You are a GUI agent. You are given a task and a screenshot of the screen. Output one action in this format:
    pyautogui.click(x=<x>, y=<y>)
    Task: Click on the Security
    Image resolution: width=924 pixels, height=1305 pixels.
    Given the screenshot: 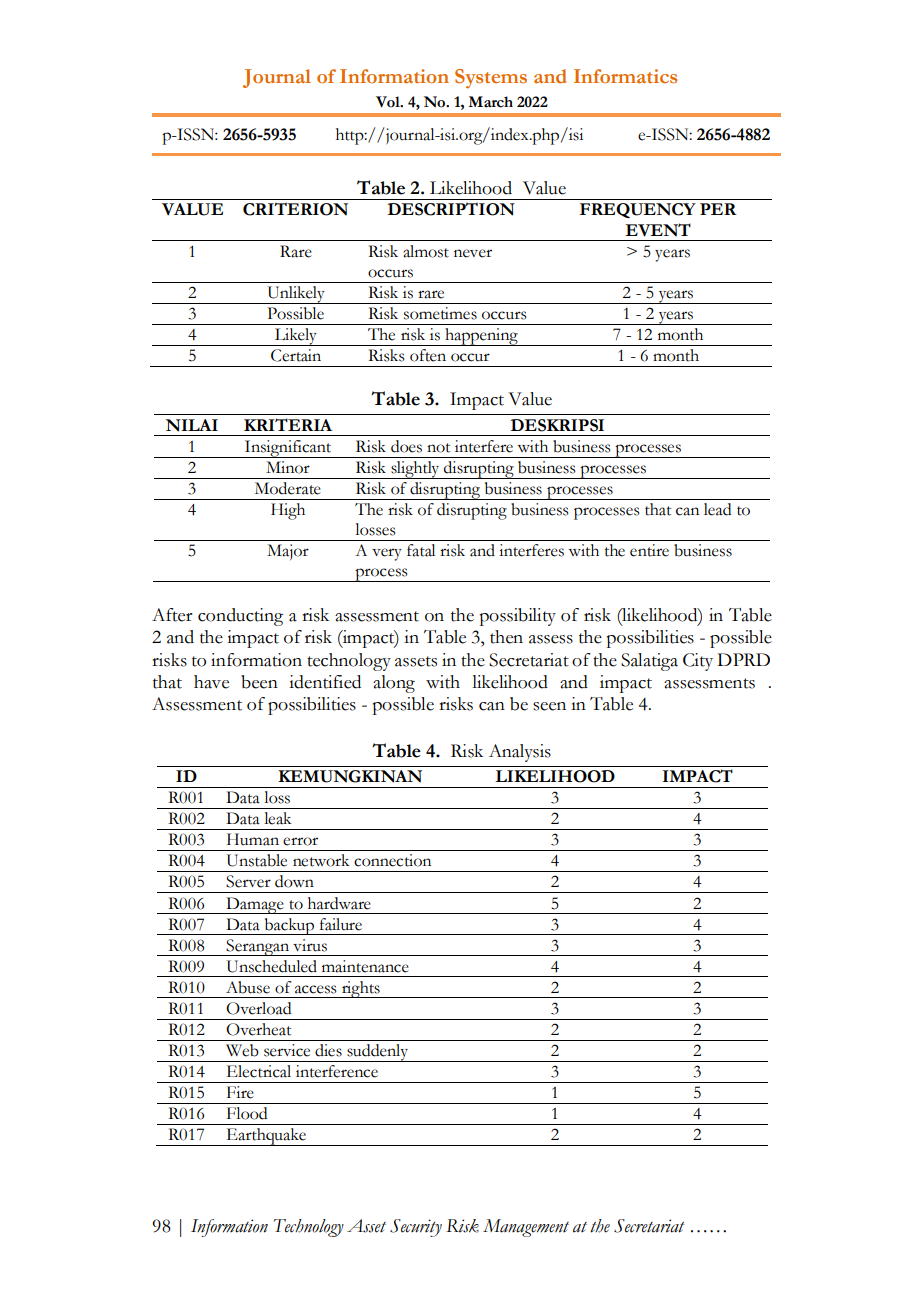 What is the action you would take?
    pyautogui.click(x=416, y=1228)
